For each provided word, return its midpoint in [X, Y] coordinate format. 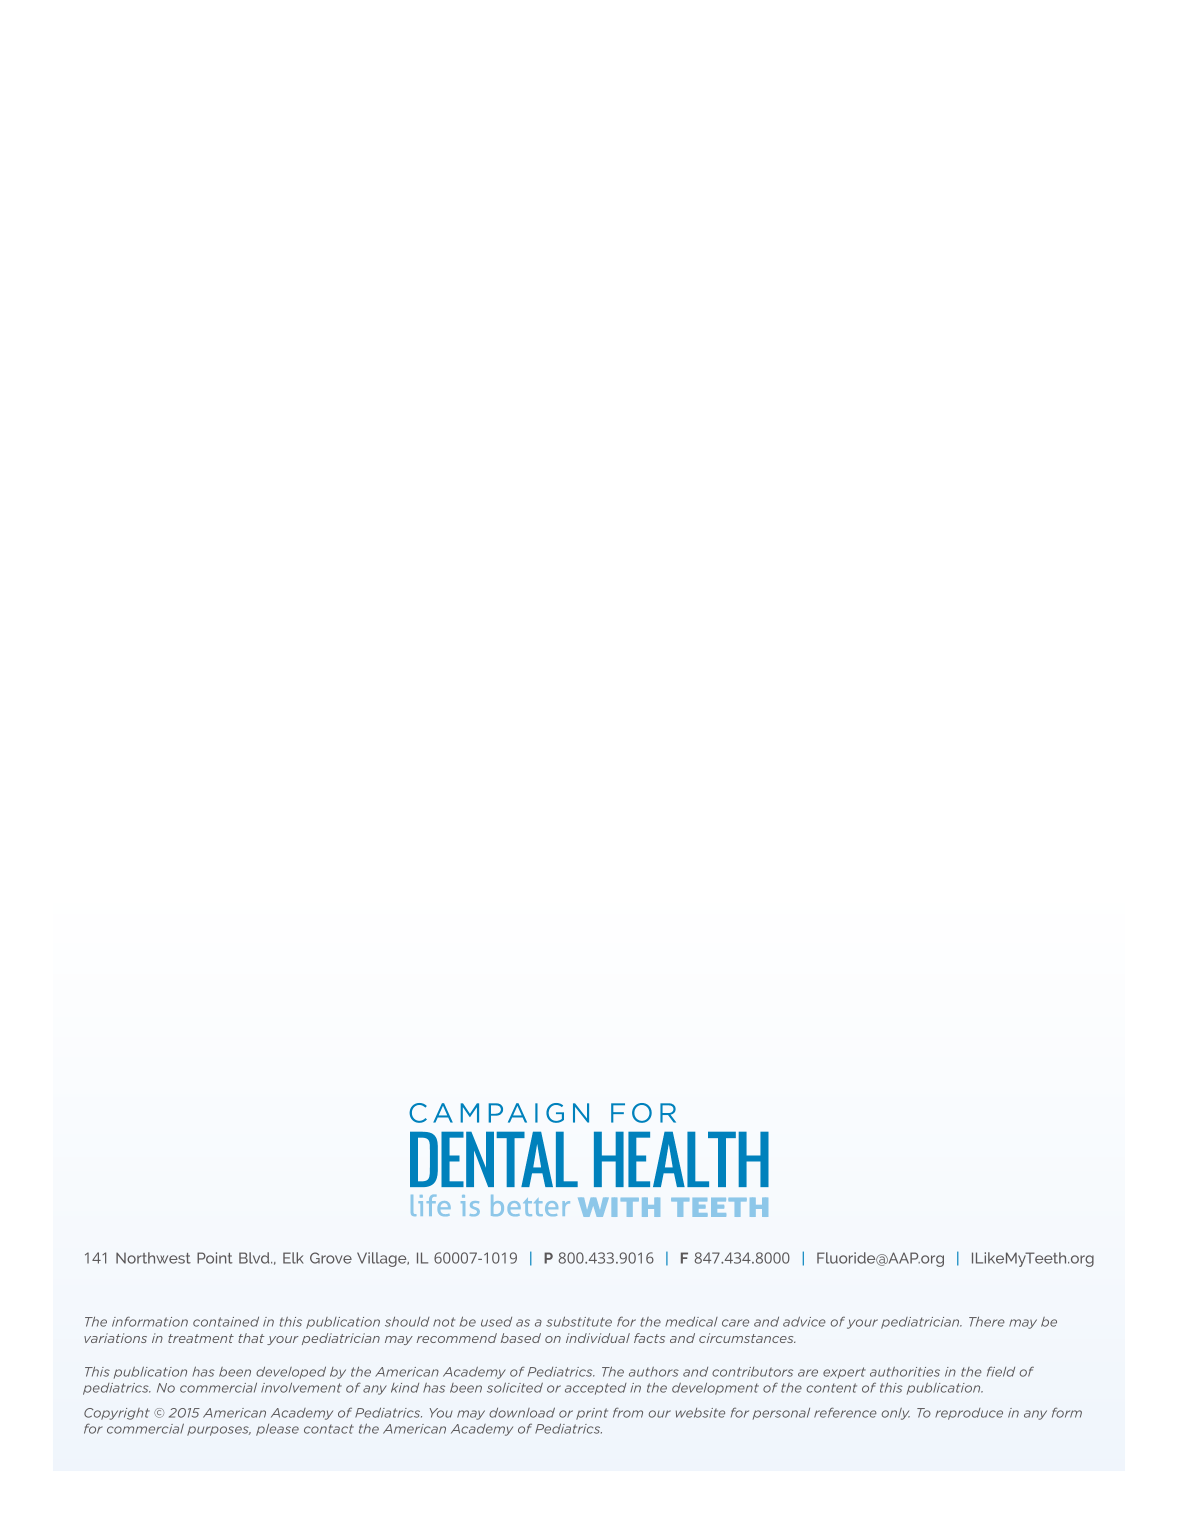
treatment [201, 1338]
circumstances [747, 1338]
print [592, 1414]
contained [226, 1322]
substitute [579, 1321]
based [521, 1338]
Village [383, 1259]
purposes [219, 1431]
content [831, 1388]
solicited [515, 1387]
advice [804, 1321]
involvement [301, 1388]
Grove [331, 1258]
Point [215, 1258]
